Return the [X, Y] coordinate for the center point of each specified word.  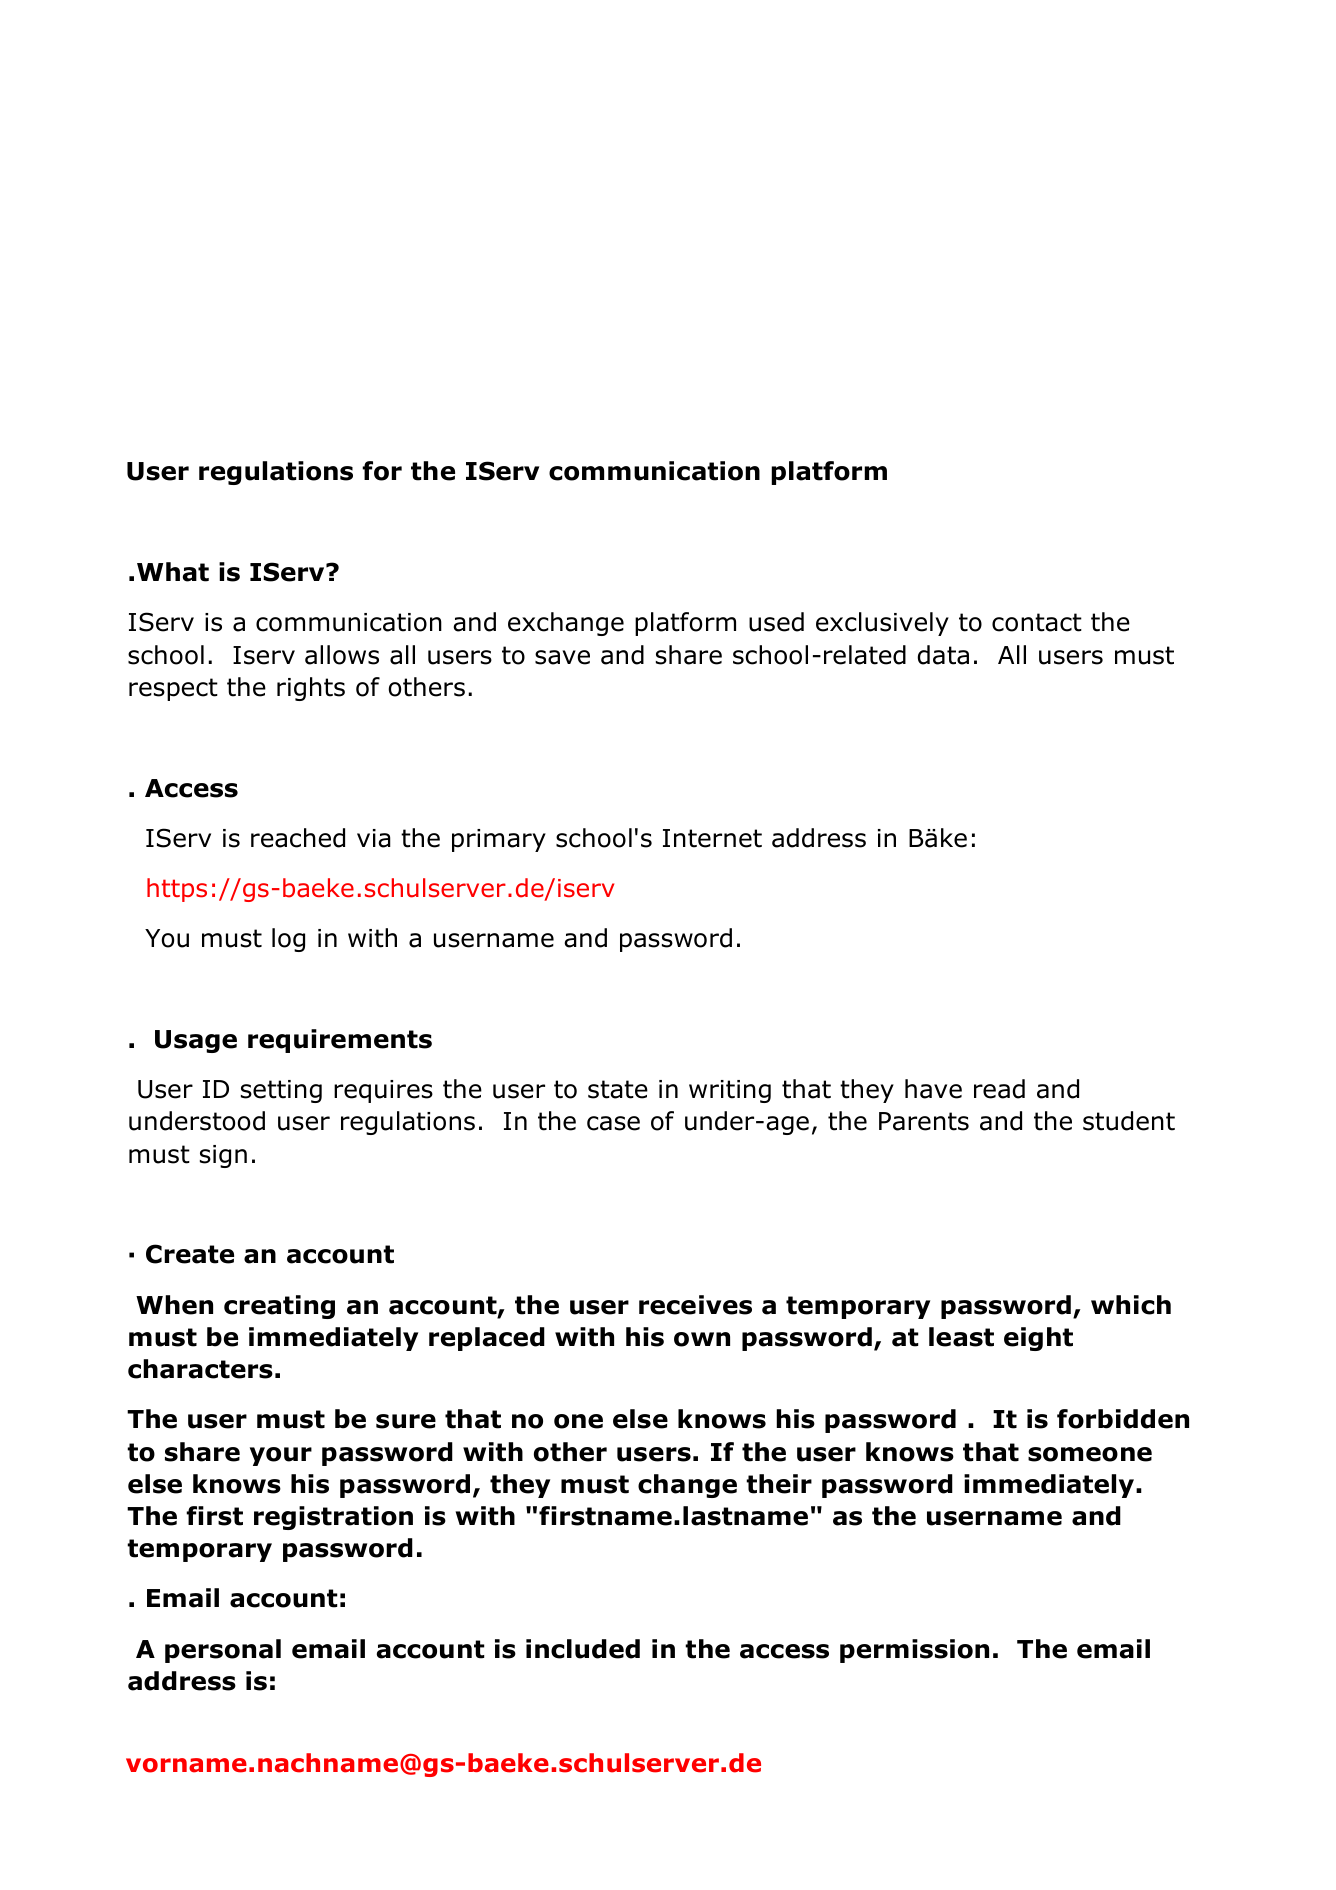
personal [223, 1651]
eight [1038, 1339]
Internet [712, 838]
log [288, 940]
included [583, 1649]
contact [1037, 622]
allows [342, 655]
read [999, 1089]
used [776, 622]
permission [914, 1651]
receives [695, 1305]
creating [279, 1307]
